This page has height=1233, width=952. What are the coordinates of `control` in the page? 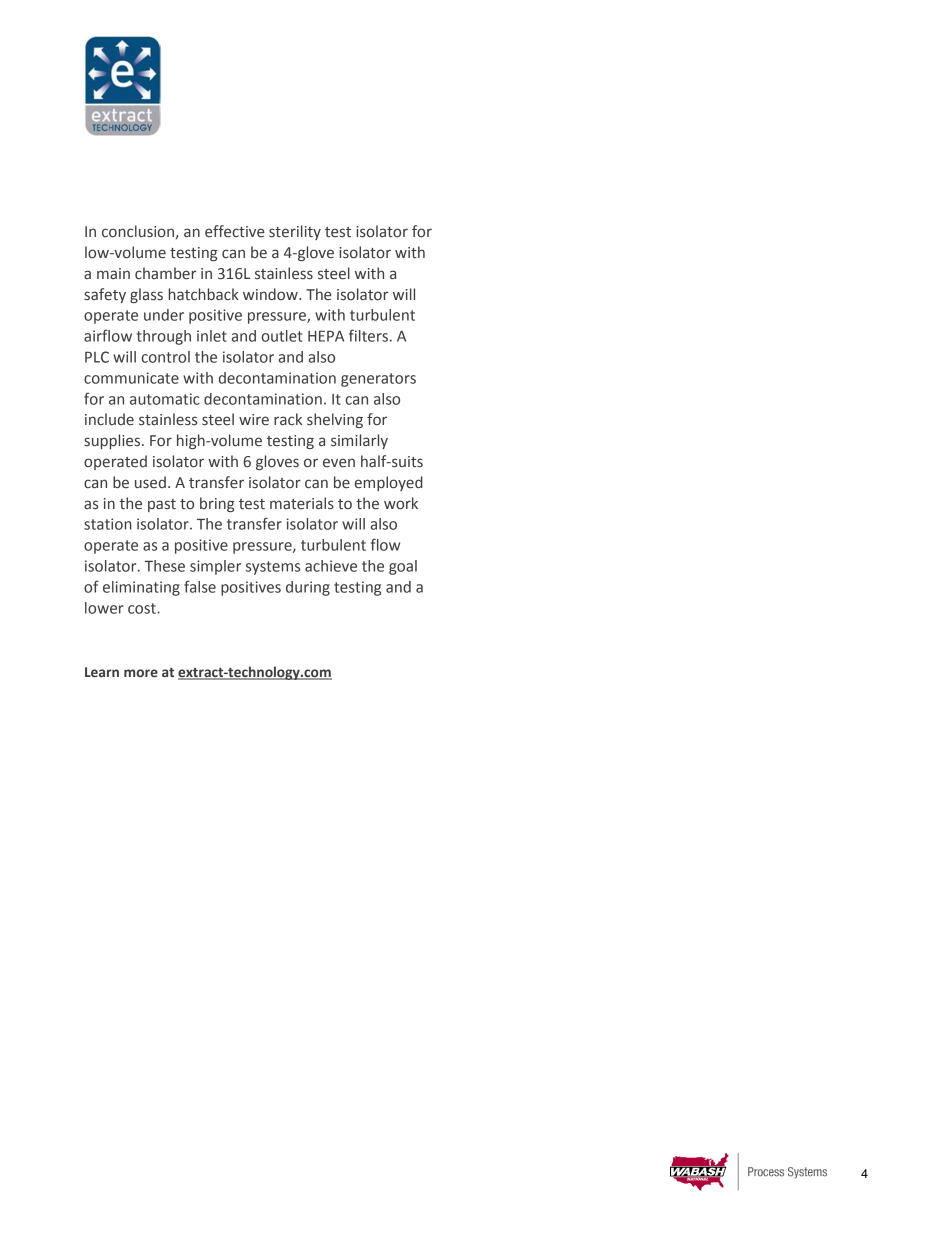 It's located at (165, 357).
